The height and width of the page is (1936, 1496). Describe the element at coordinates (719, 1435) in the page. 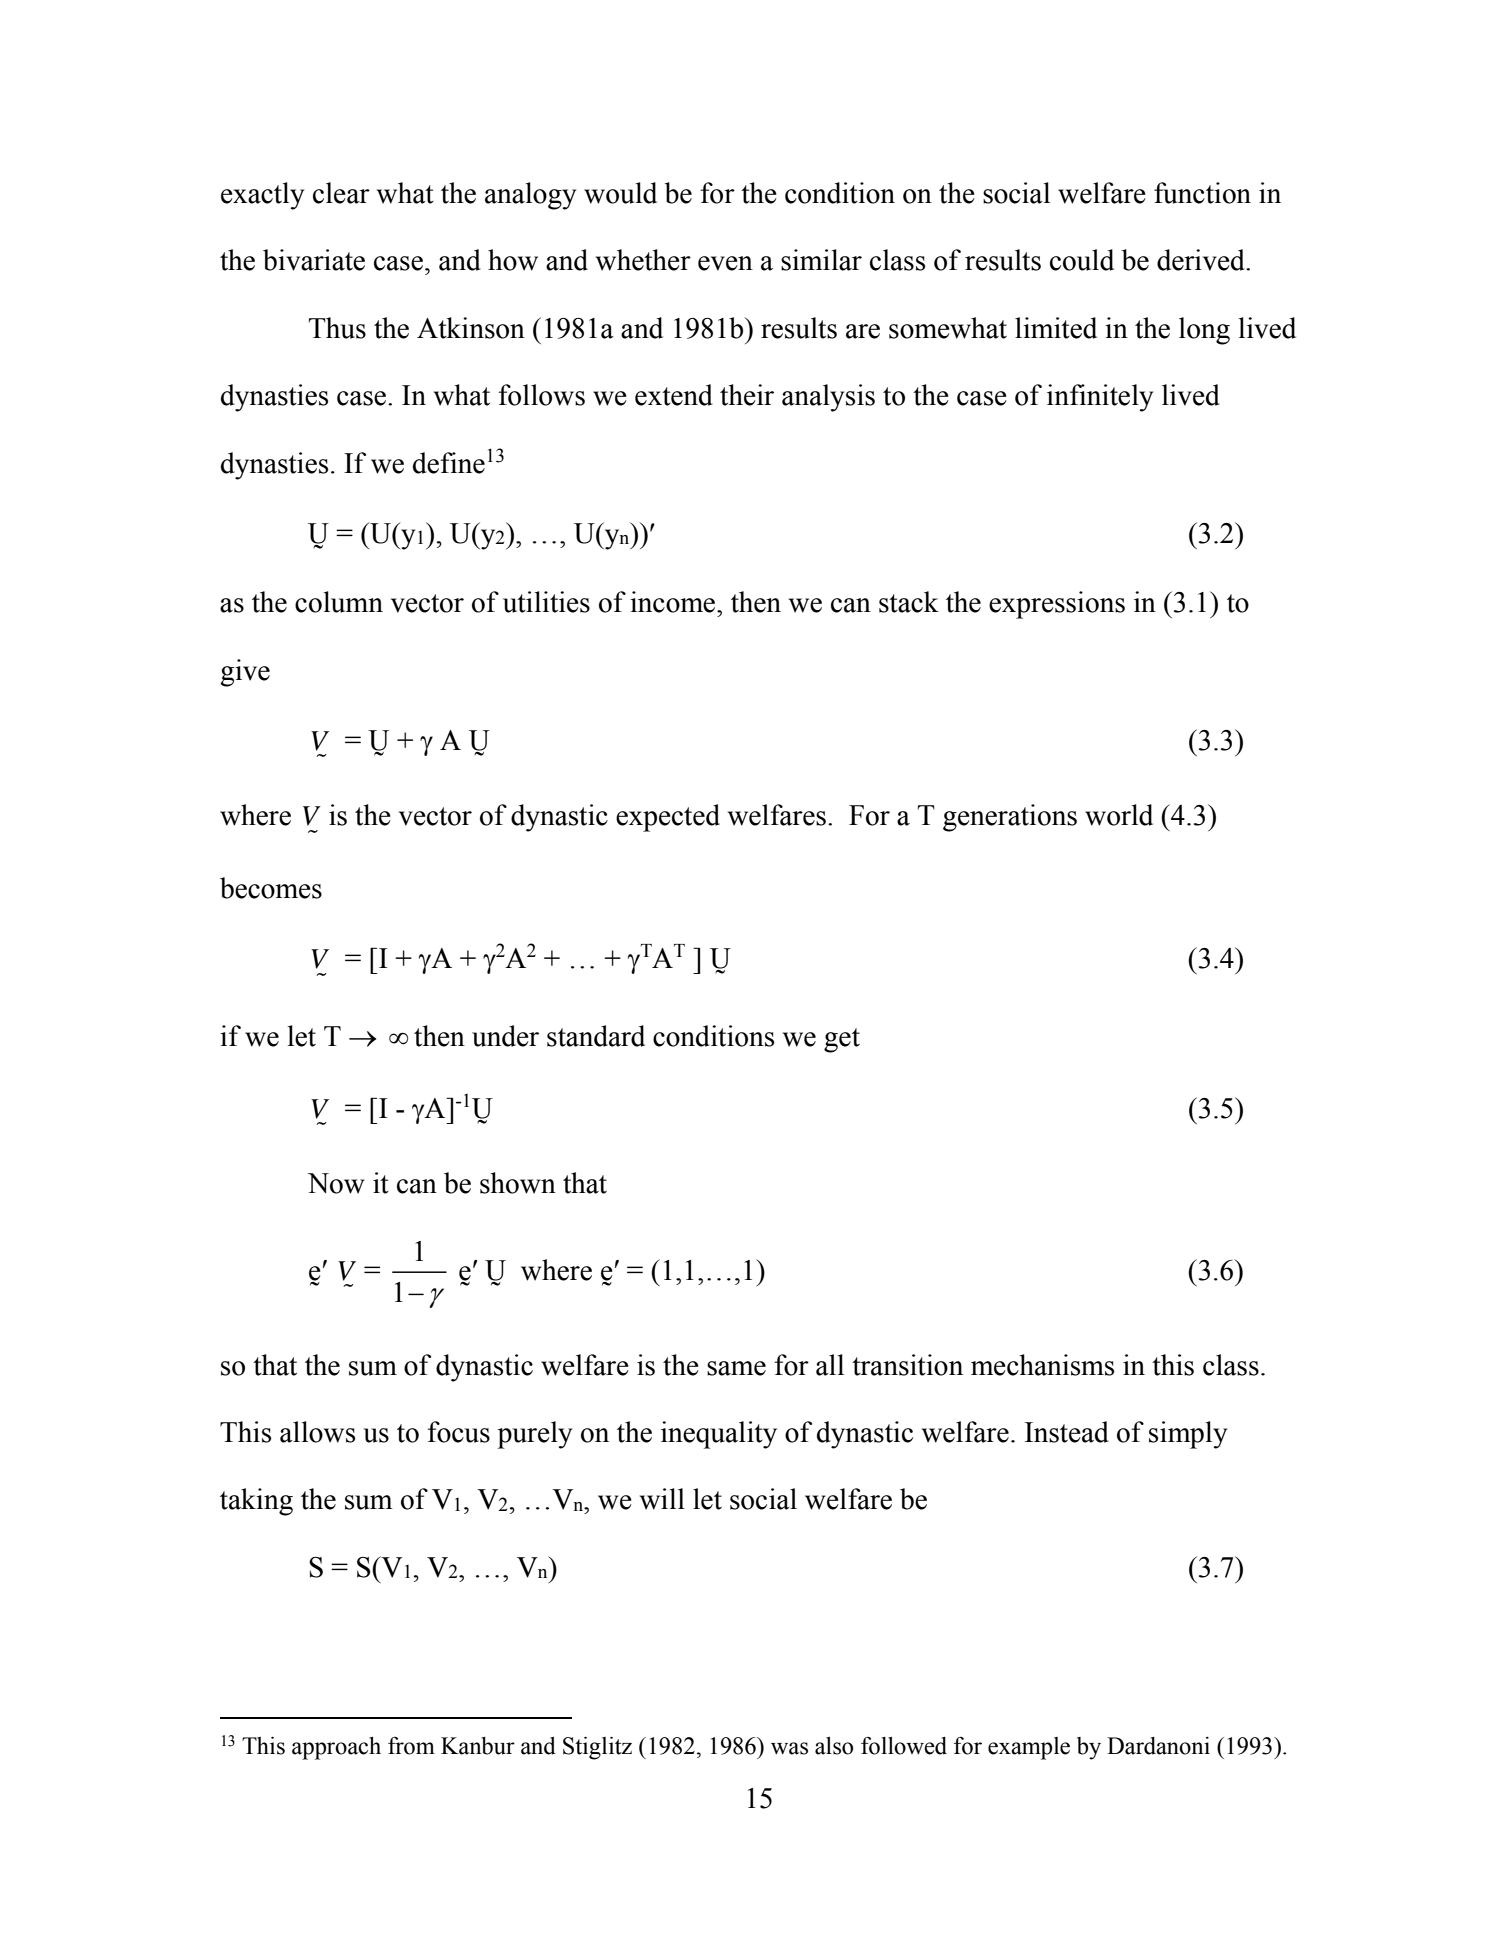

I see `inequality` at that location.
